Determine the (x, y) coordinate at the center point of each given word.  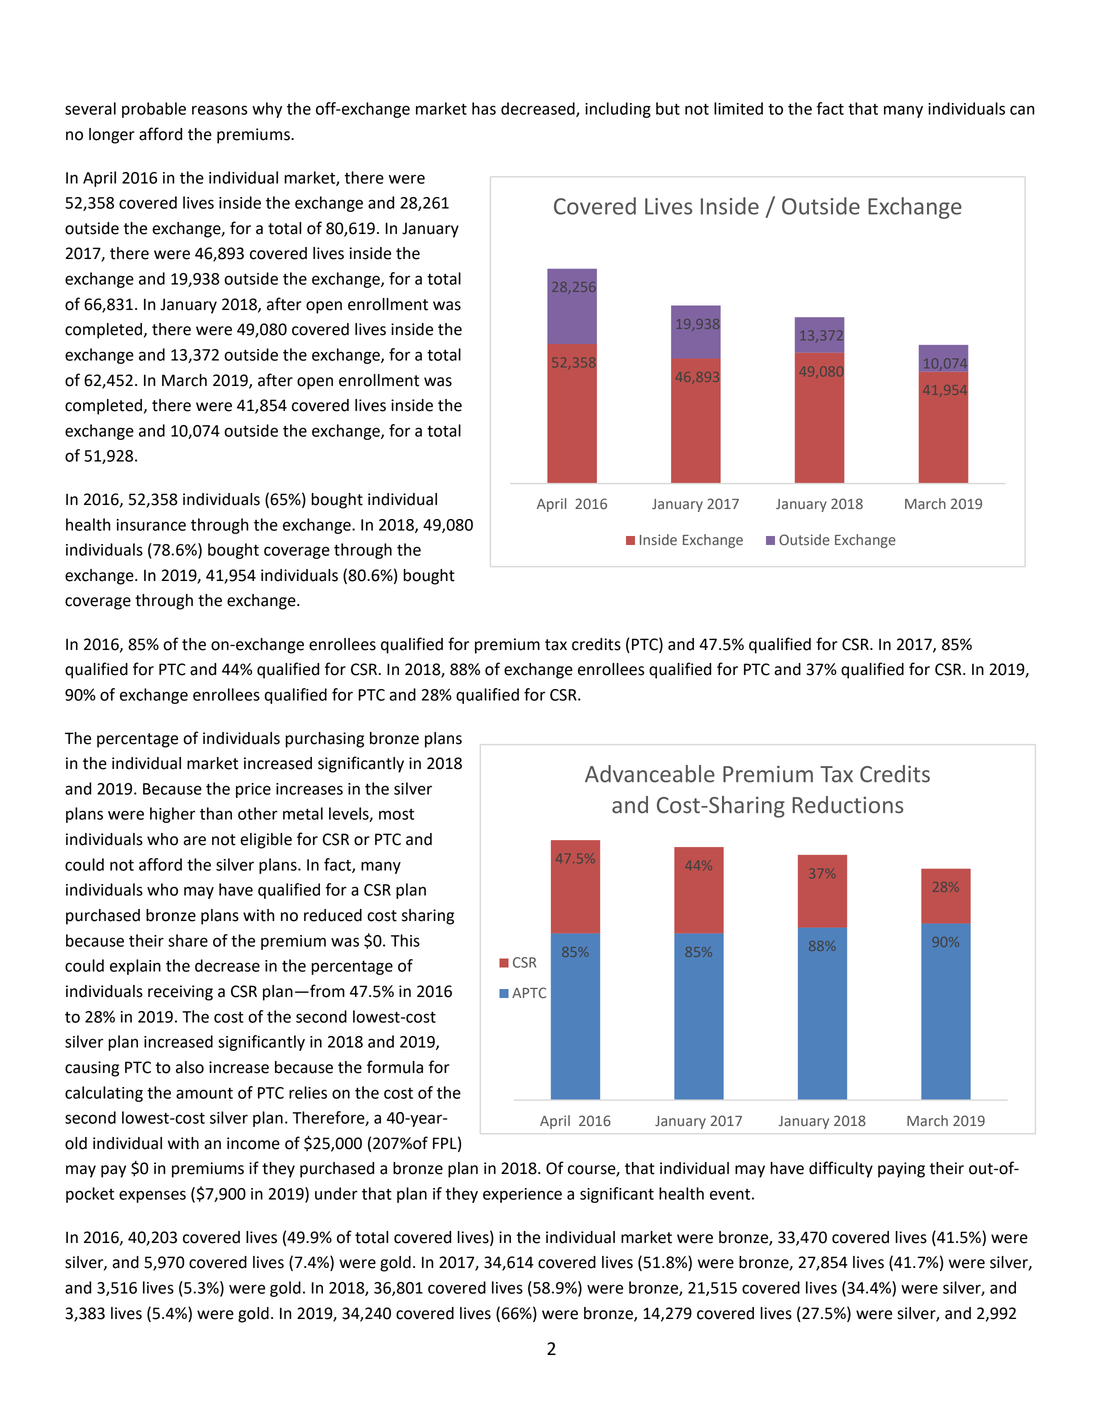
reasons (219, 110)
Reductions (847, 805)
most (396, 814)
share (188, 940)
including (618, 110)
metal (303, 813)
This (405, 940)
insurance (151, 525)
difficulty (841, 1169)
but (668, 108)
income (253, 1143)
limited (738, 108)
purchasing (324, 740)
